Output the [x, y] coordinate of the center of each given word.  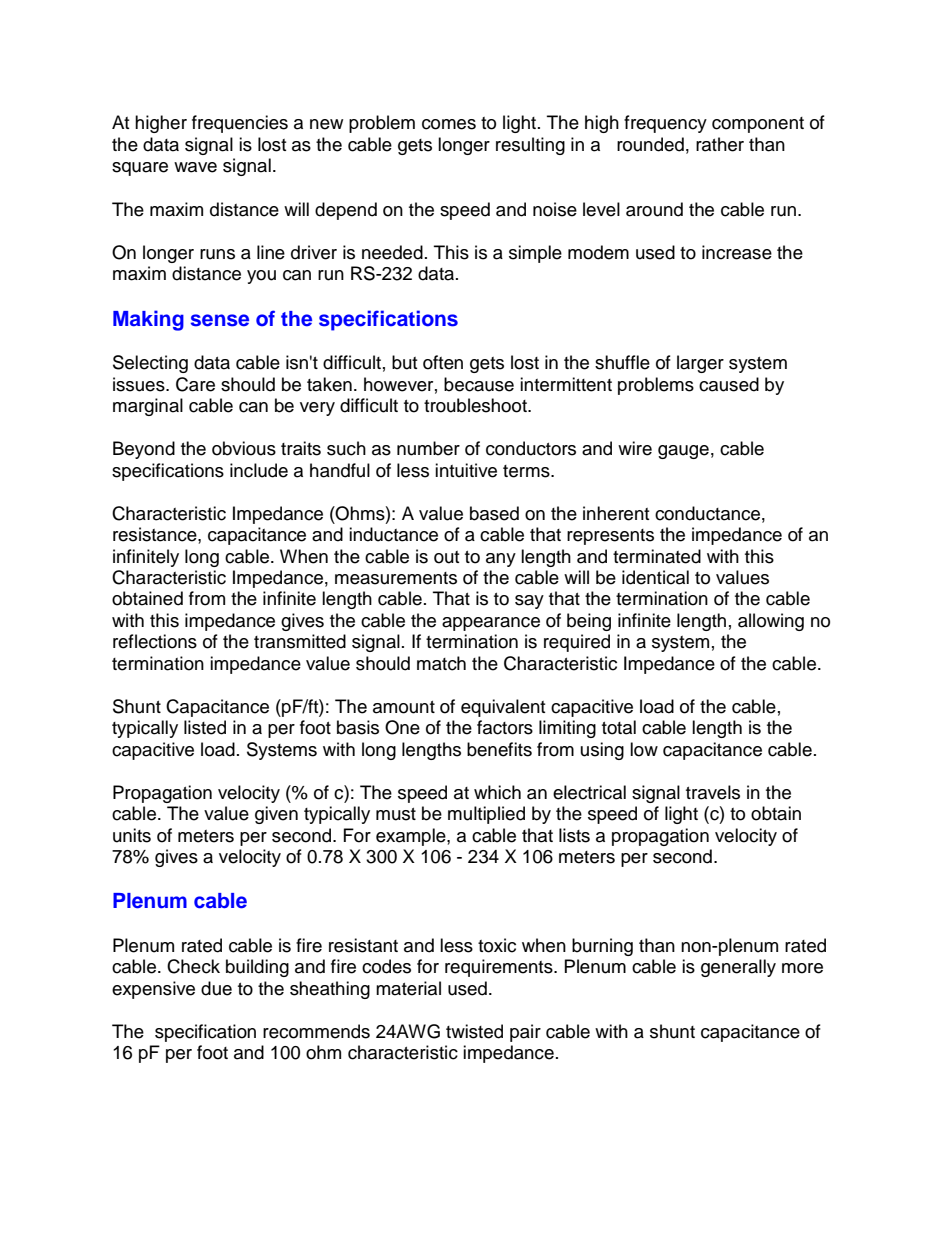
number [428, 448]
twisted [474, 1031]
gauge [683, 452]
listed [205, 727]
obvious [244, 448]
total [619, 727]
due [216, 988]
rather [720, 144]
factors [505, 727]
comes [449, 124]
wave [195, 167]
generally [738, 968]
